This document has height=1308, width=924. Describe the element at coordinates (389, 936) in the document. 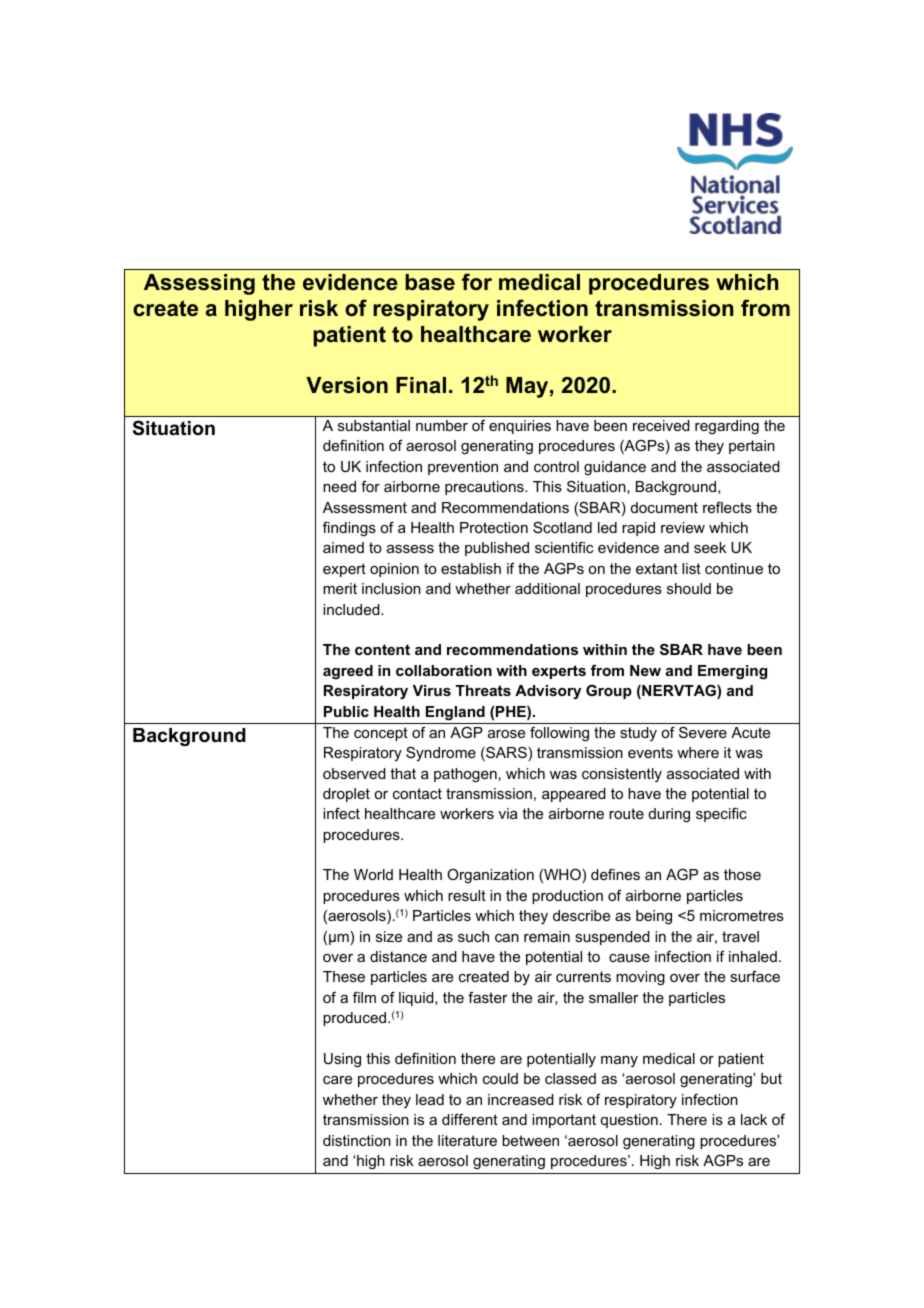

I see `size` at that location.
